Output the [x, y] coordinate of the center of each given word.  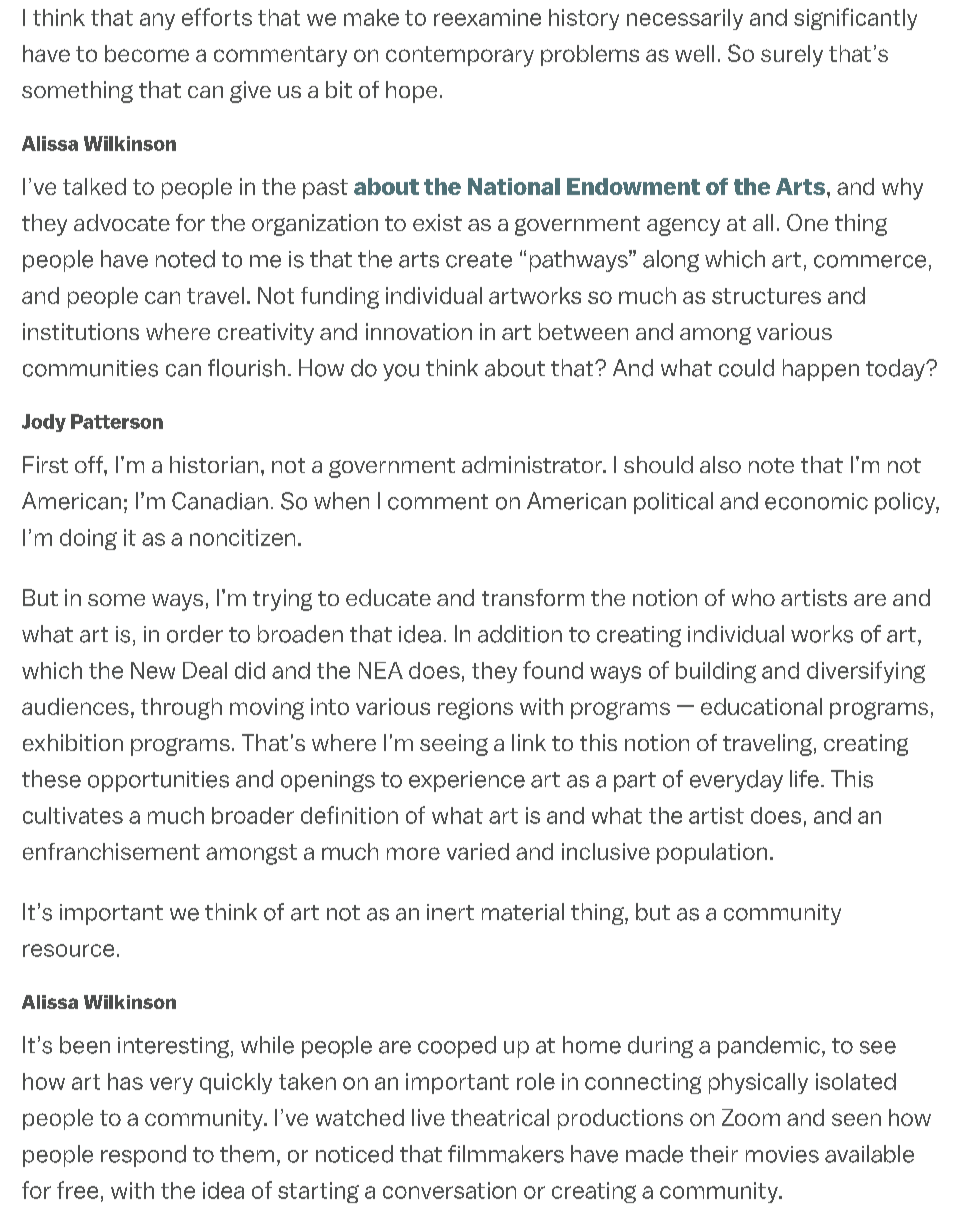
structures [766, 296]
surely [792, 56]
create [479, 260]
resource [68, 950]
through [181, 709]
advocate [122, 222]
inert [450, 912]
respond [143, 1156]
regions [475, 709]
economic [816, 501]
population [712, 853]
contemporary [460, 56]
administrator [533, 464]
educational [761, 706]
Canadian [220, 501]
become [147, 53]
